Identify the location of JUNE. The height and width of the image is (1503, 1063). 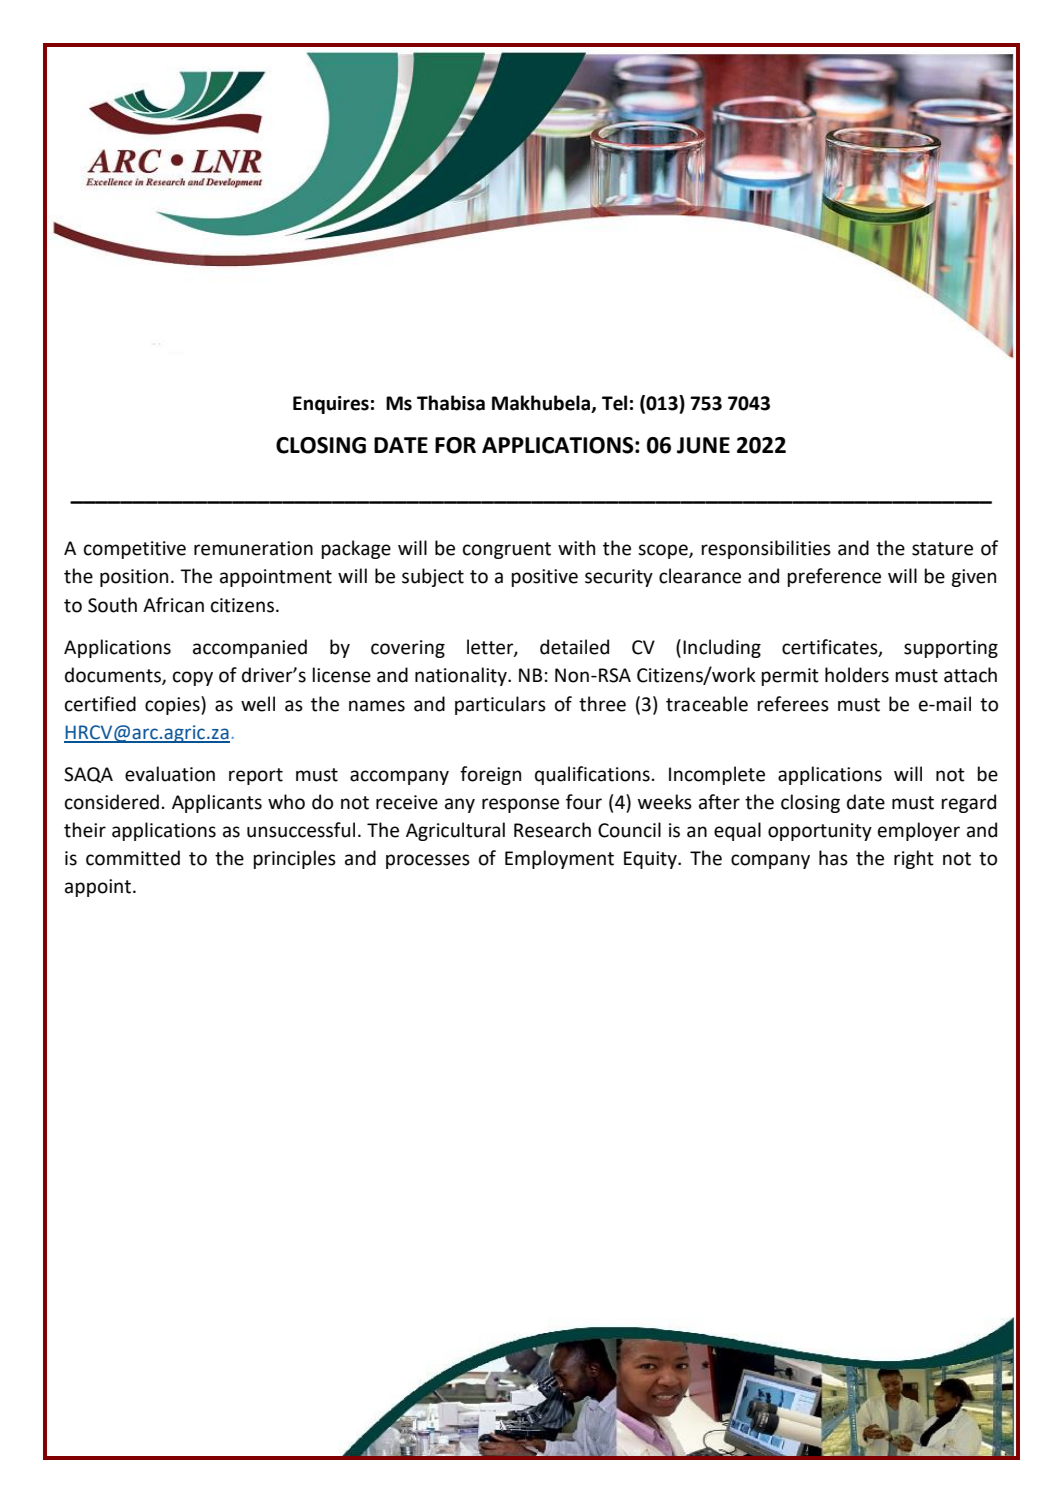
(703, 445).
